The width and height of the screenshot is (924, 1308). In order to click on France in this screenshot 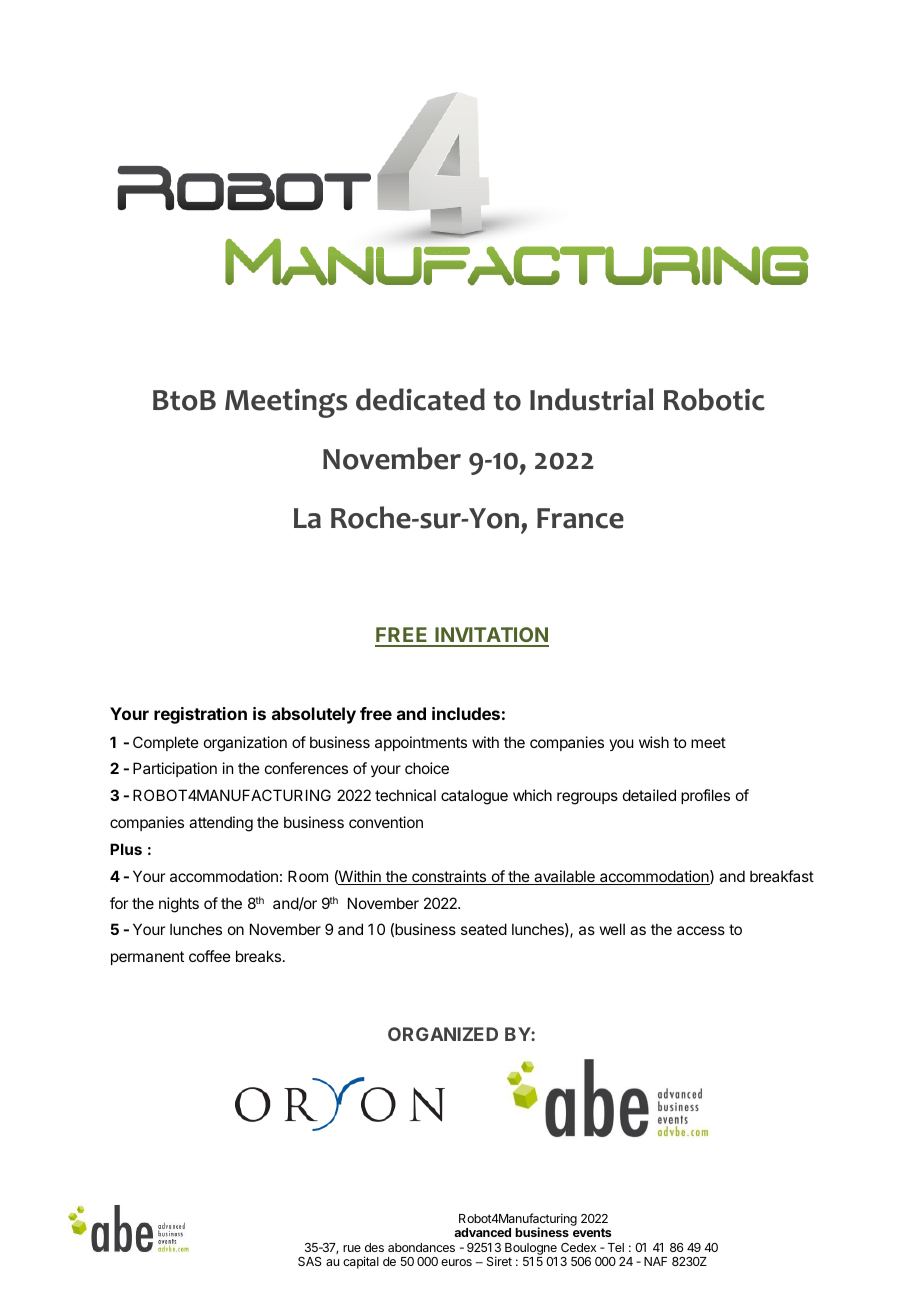, I will do `click(580, 518)`.
